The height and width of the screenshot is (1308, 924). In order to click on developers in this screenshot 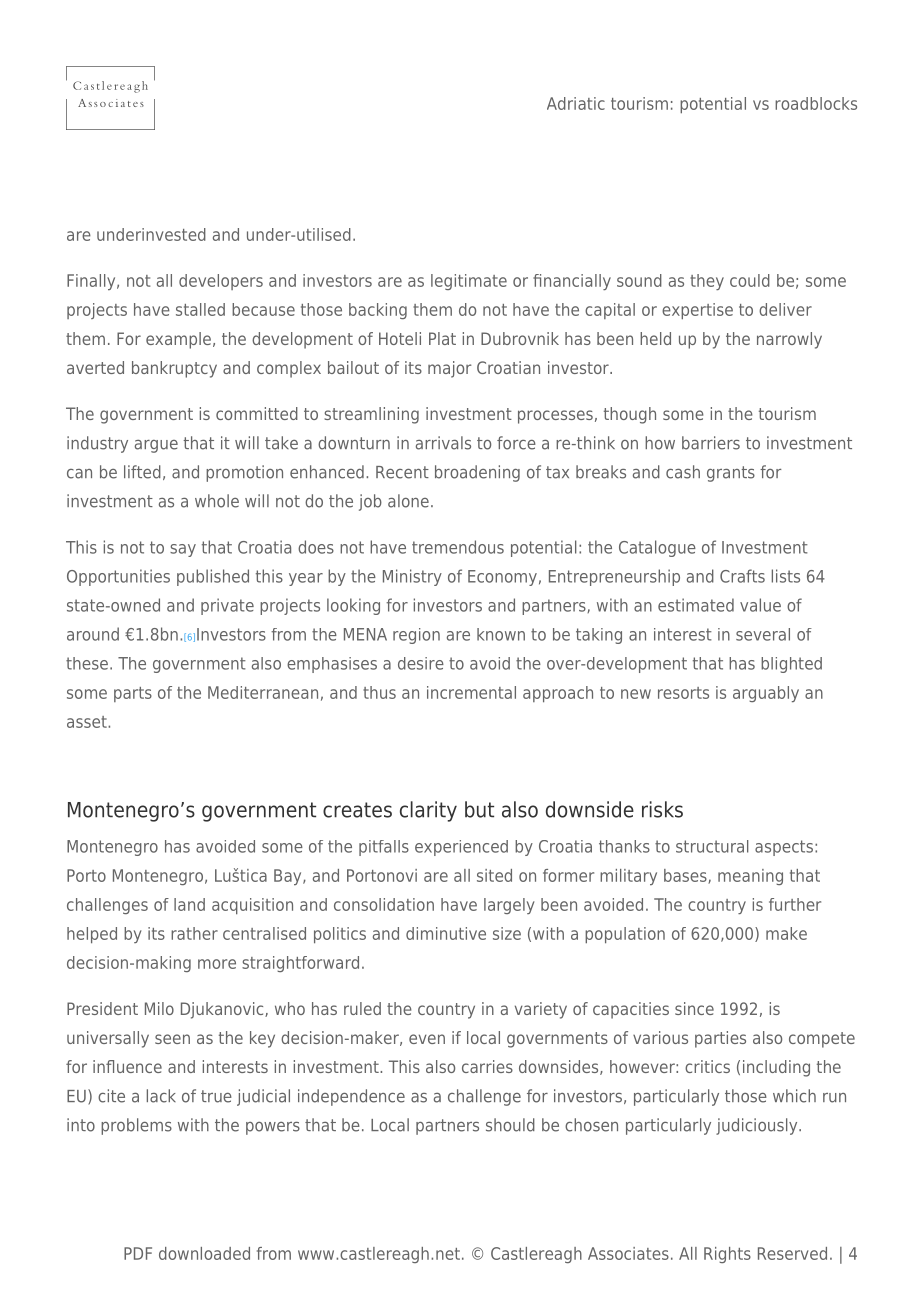, I will do `click(221, 282)`.
